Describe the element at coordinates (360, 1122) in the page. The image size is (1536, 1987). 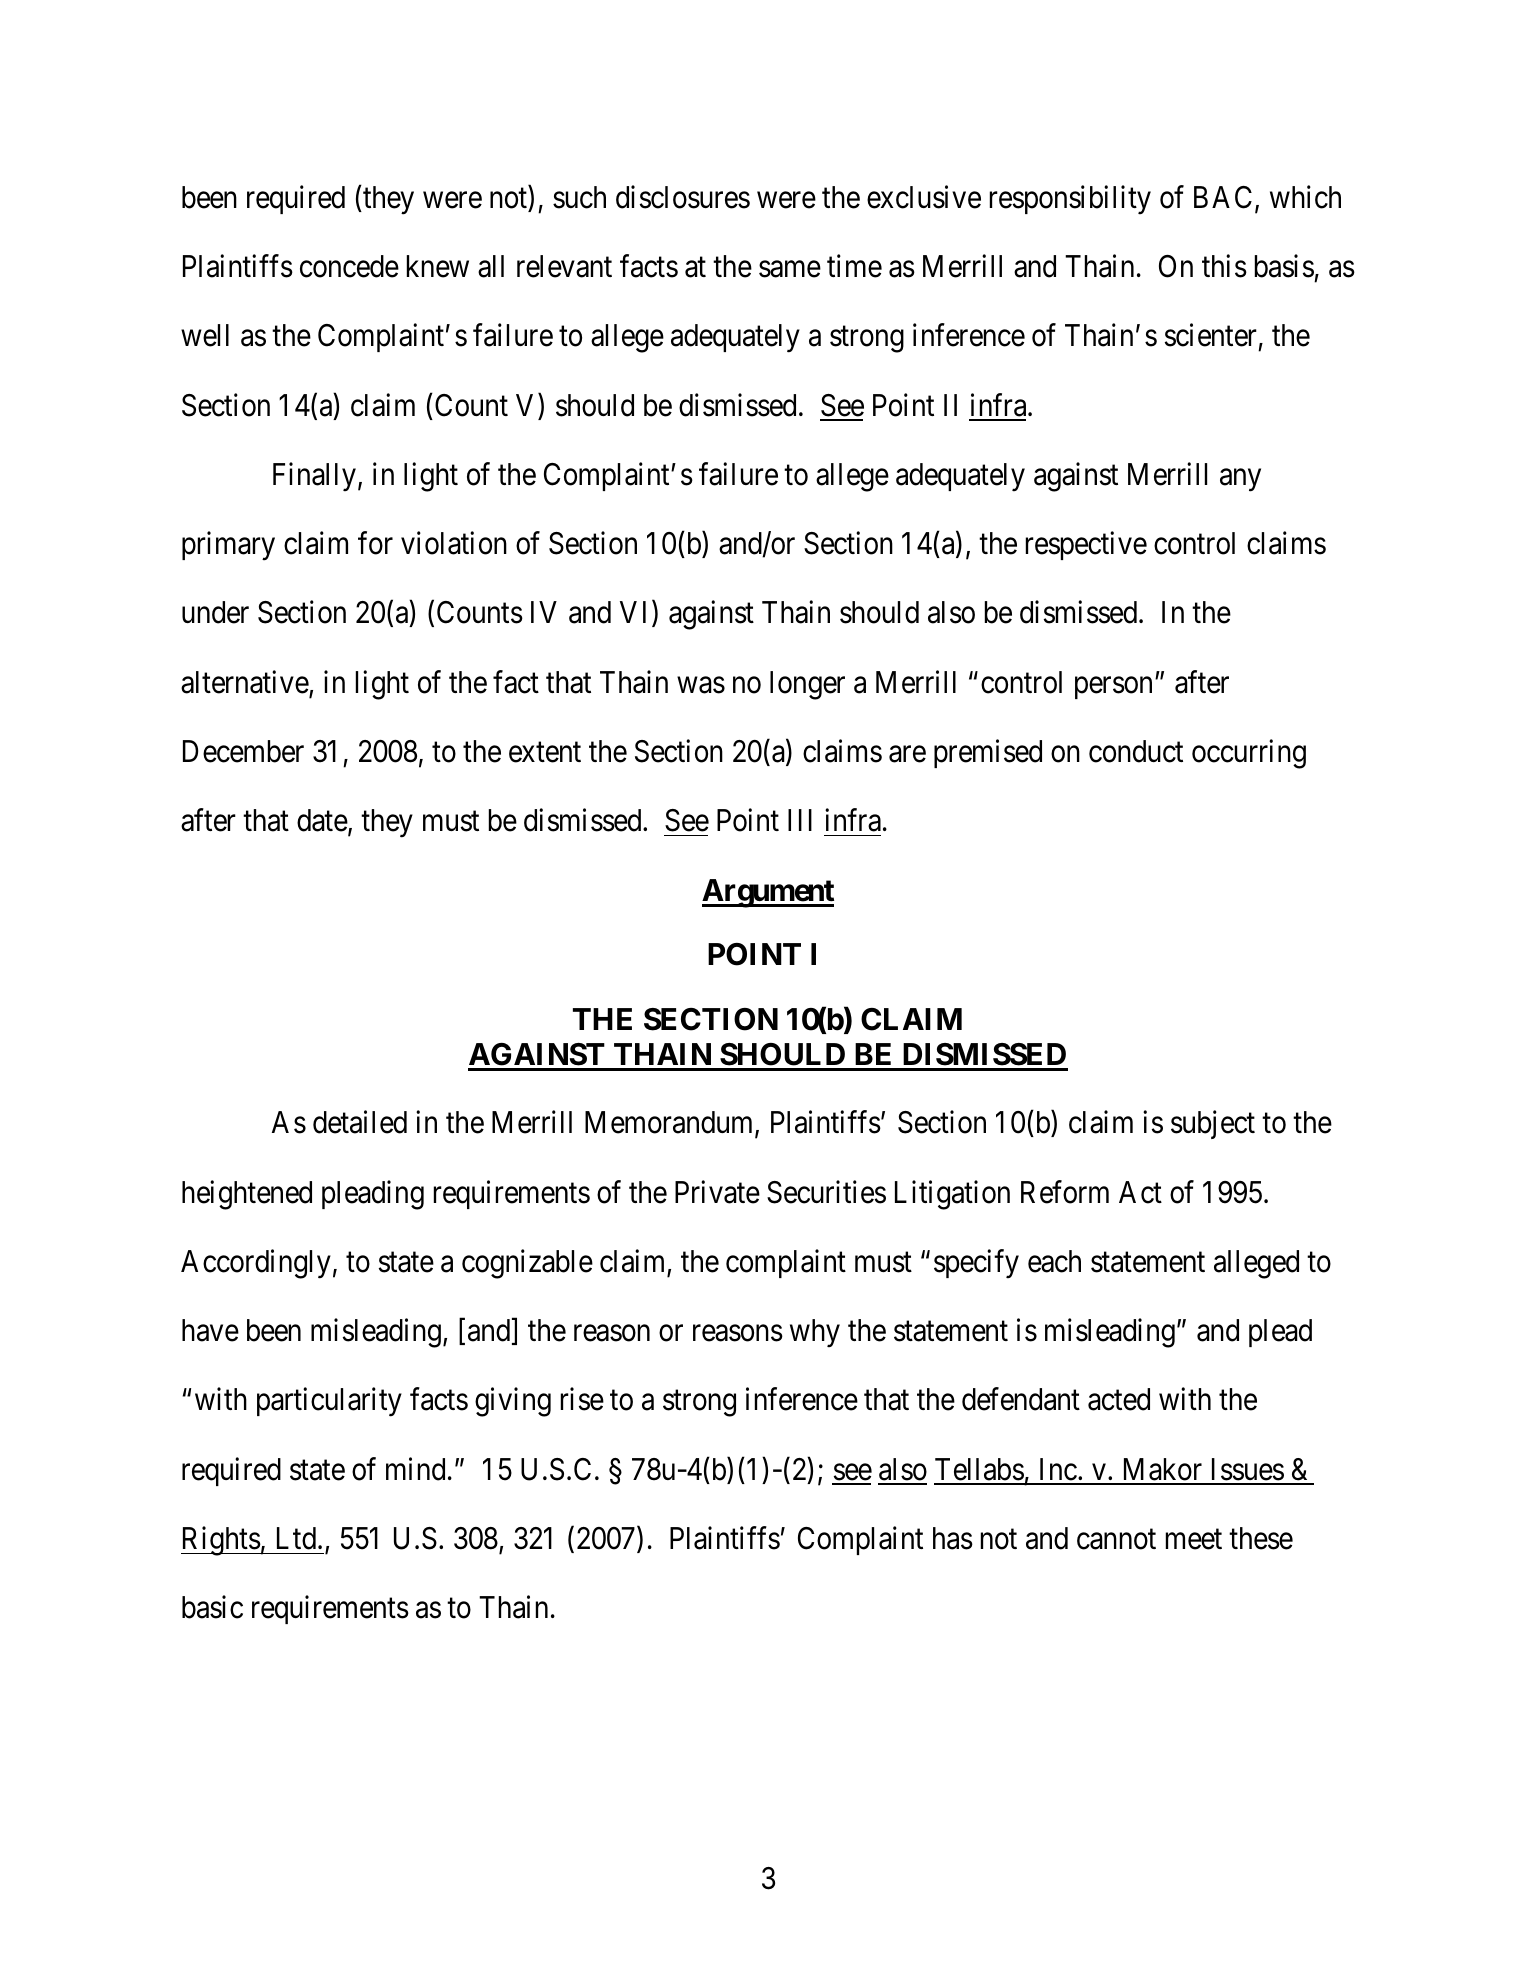
I see `detailed` at that location.
